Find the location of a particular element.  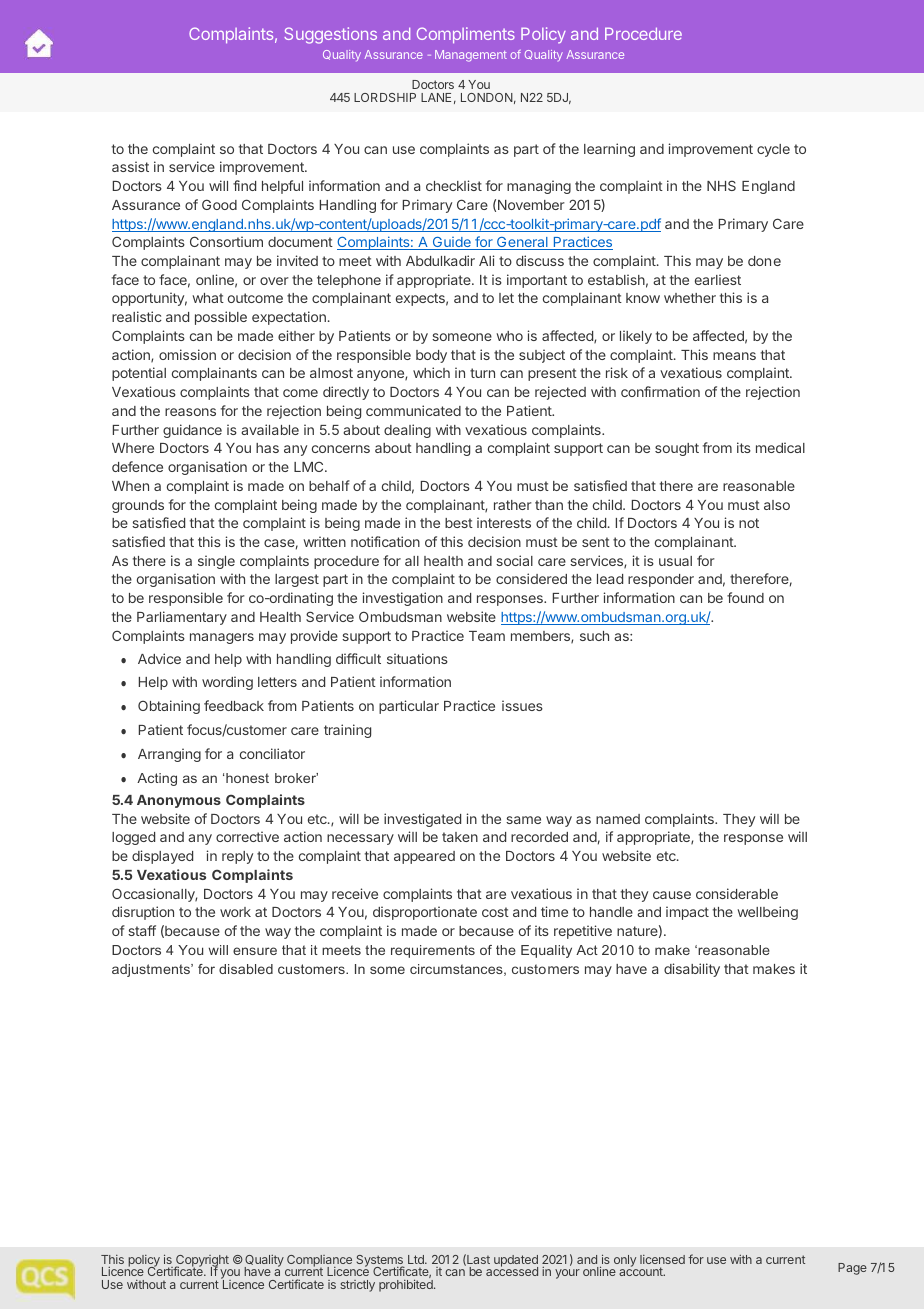

cycle is located at coordinates (773, 150).
